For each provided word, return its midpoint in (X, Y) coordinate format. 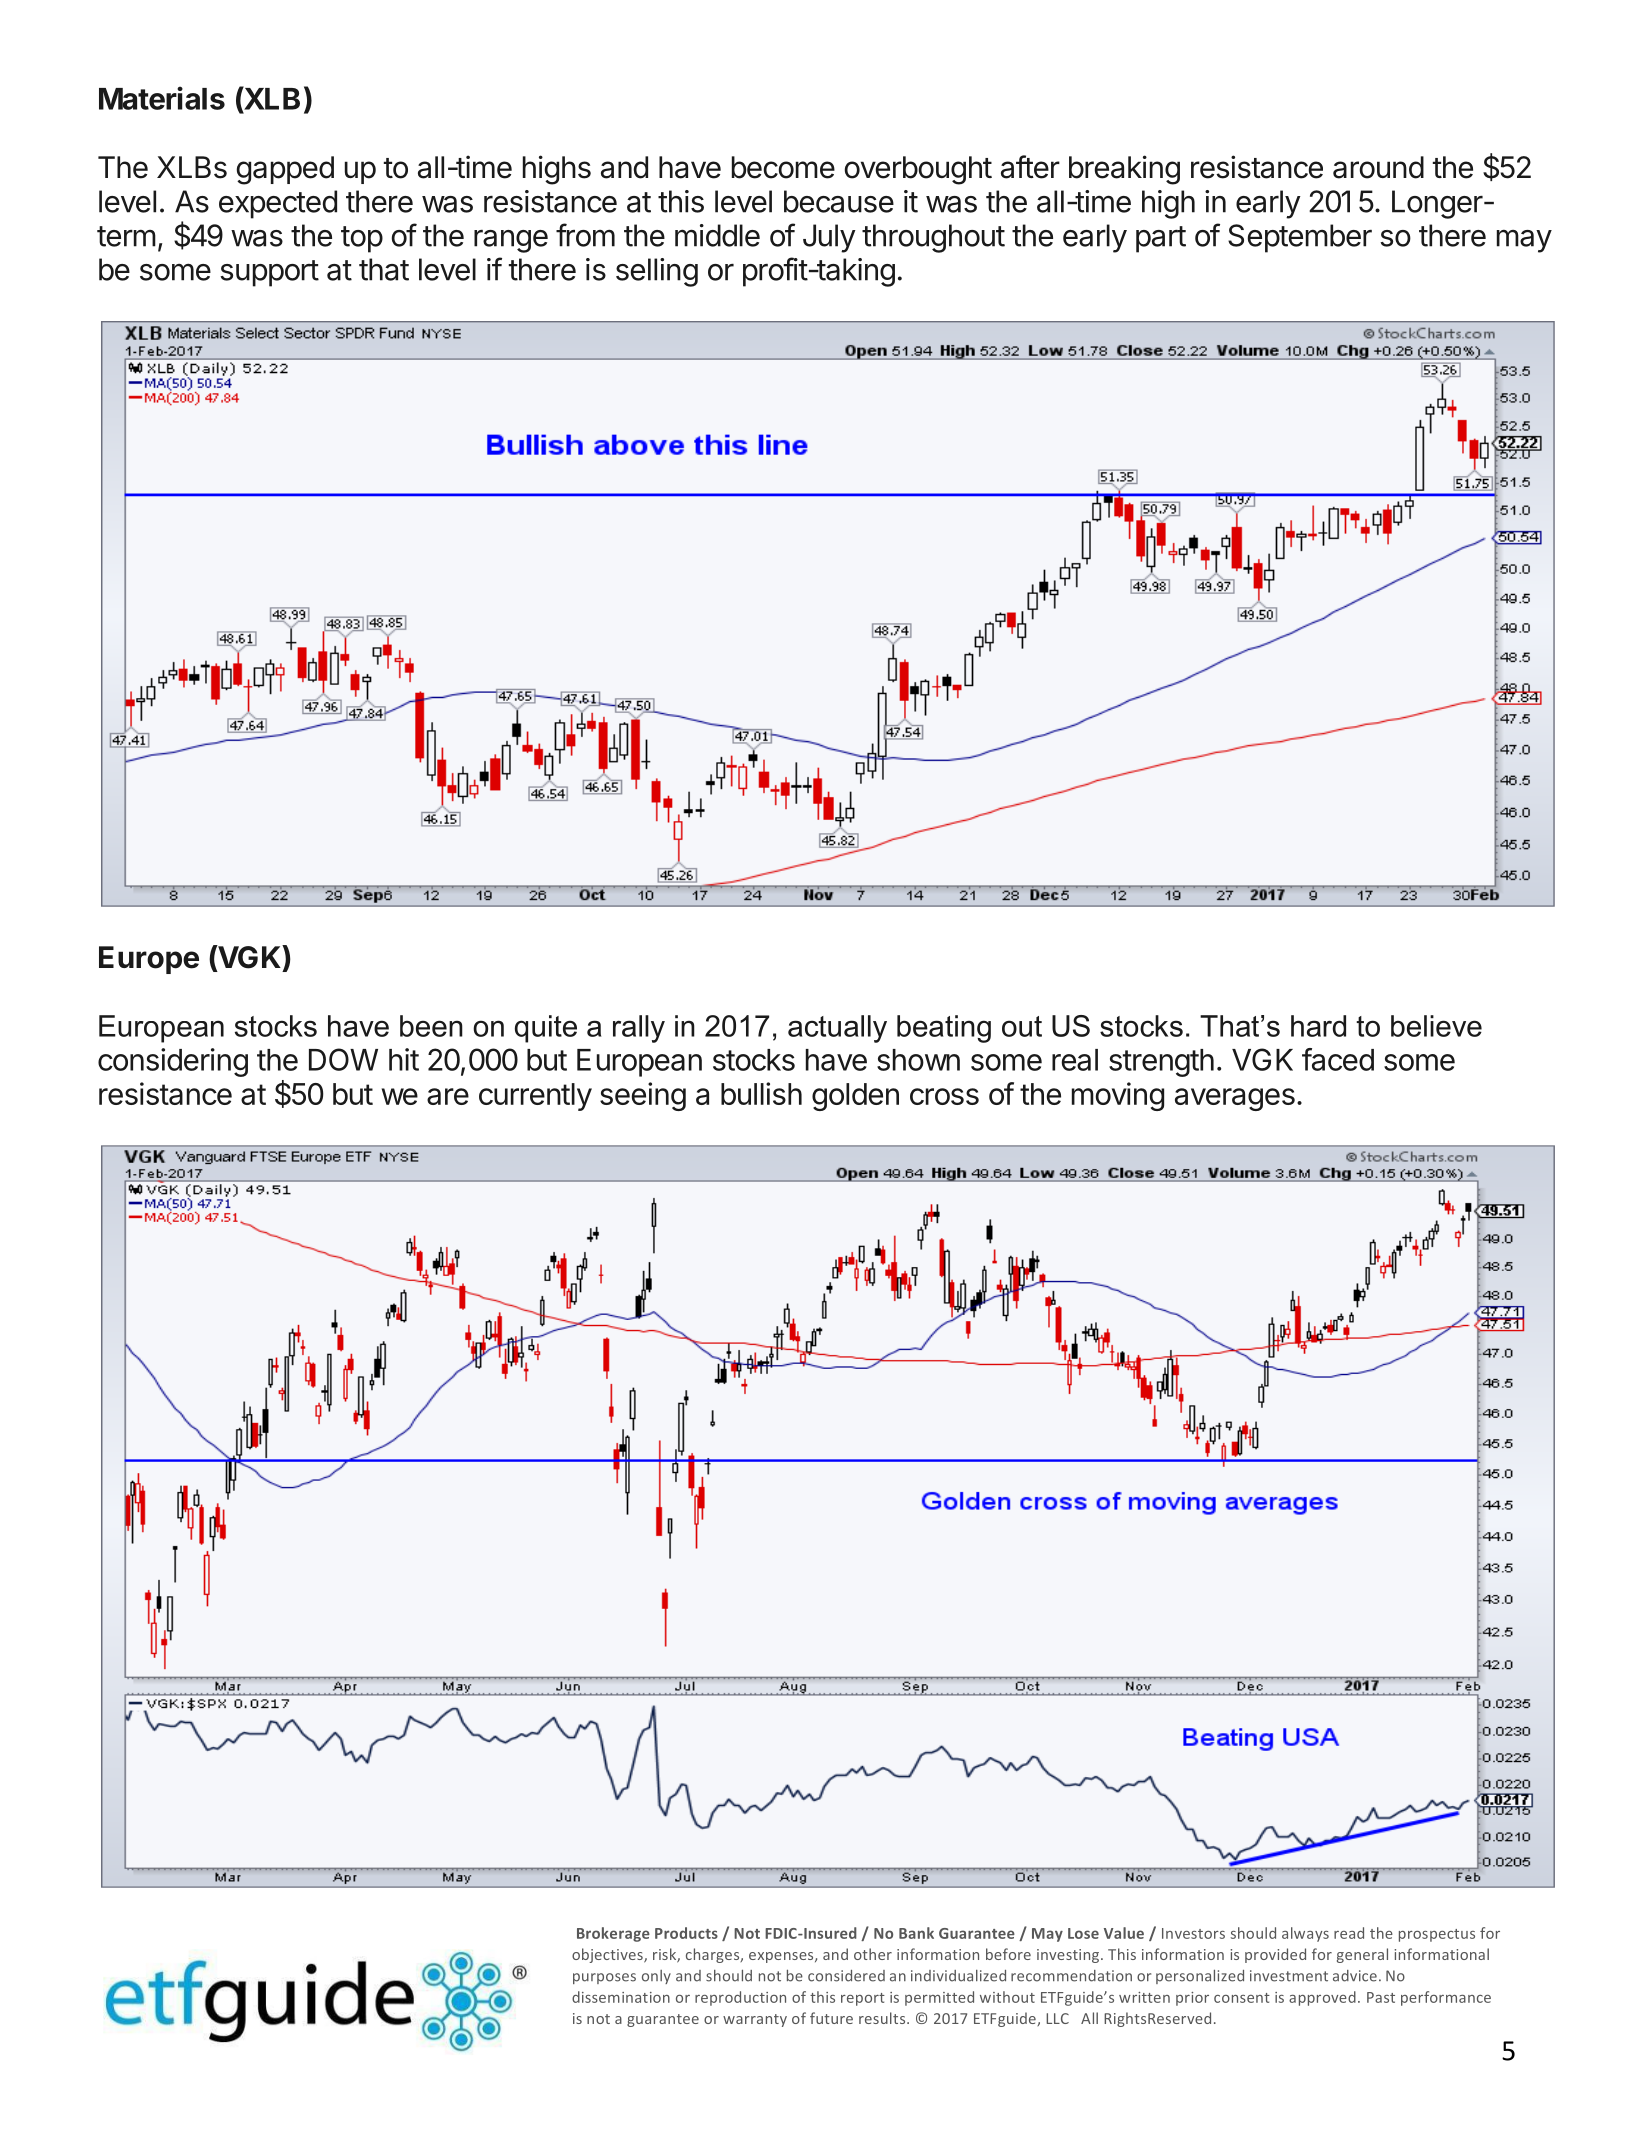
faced (1338, 1059)
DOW (343, 1059)
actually (837, 1029)
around (1378, 167)
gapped (285, 170)
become (783, 167)
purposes (604, 1978)
